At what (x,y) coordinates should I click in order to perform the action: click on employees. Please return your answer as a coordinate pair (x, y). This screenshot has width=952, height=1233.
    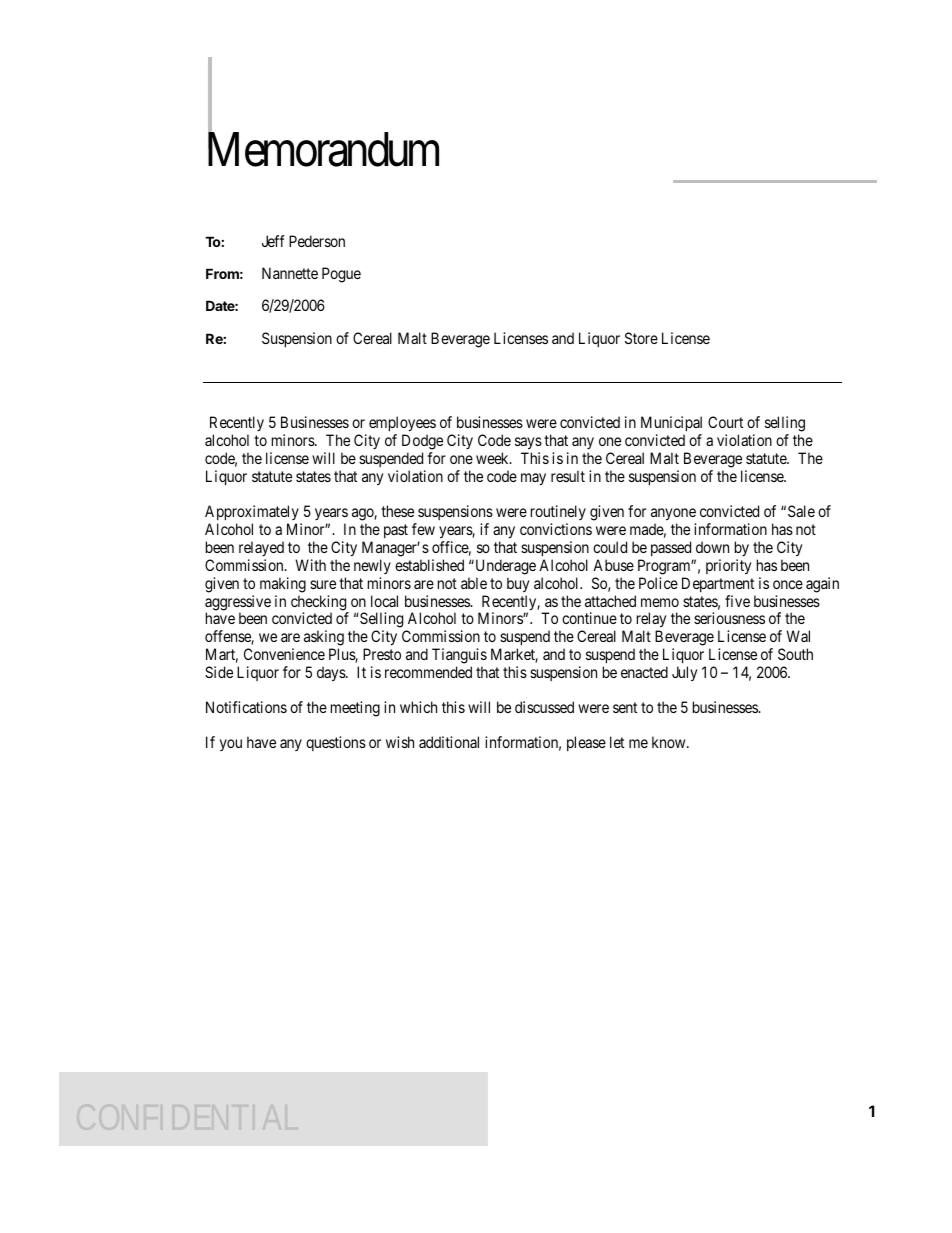
    Looking at the image, I should click on (402, 425).
